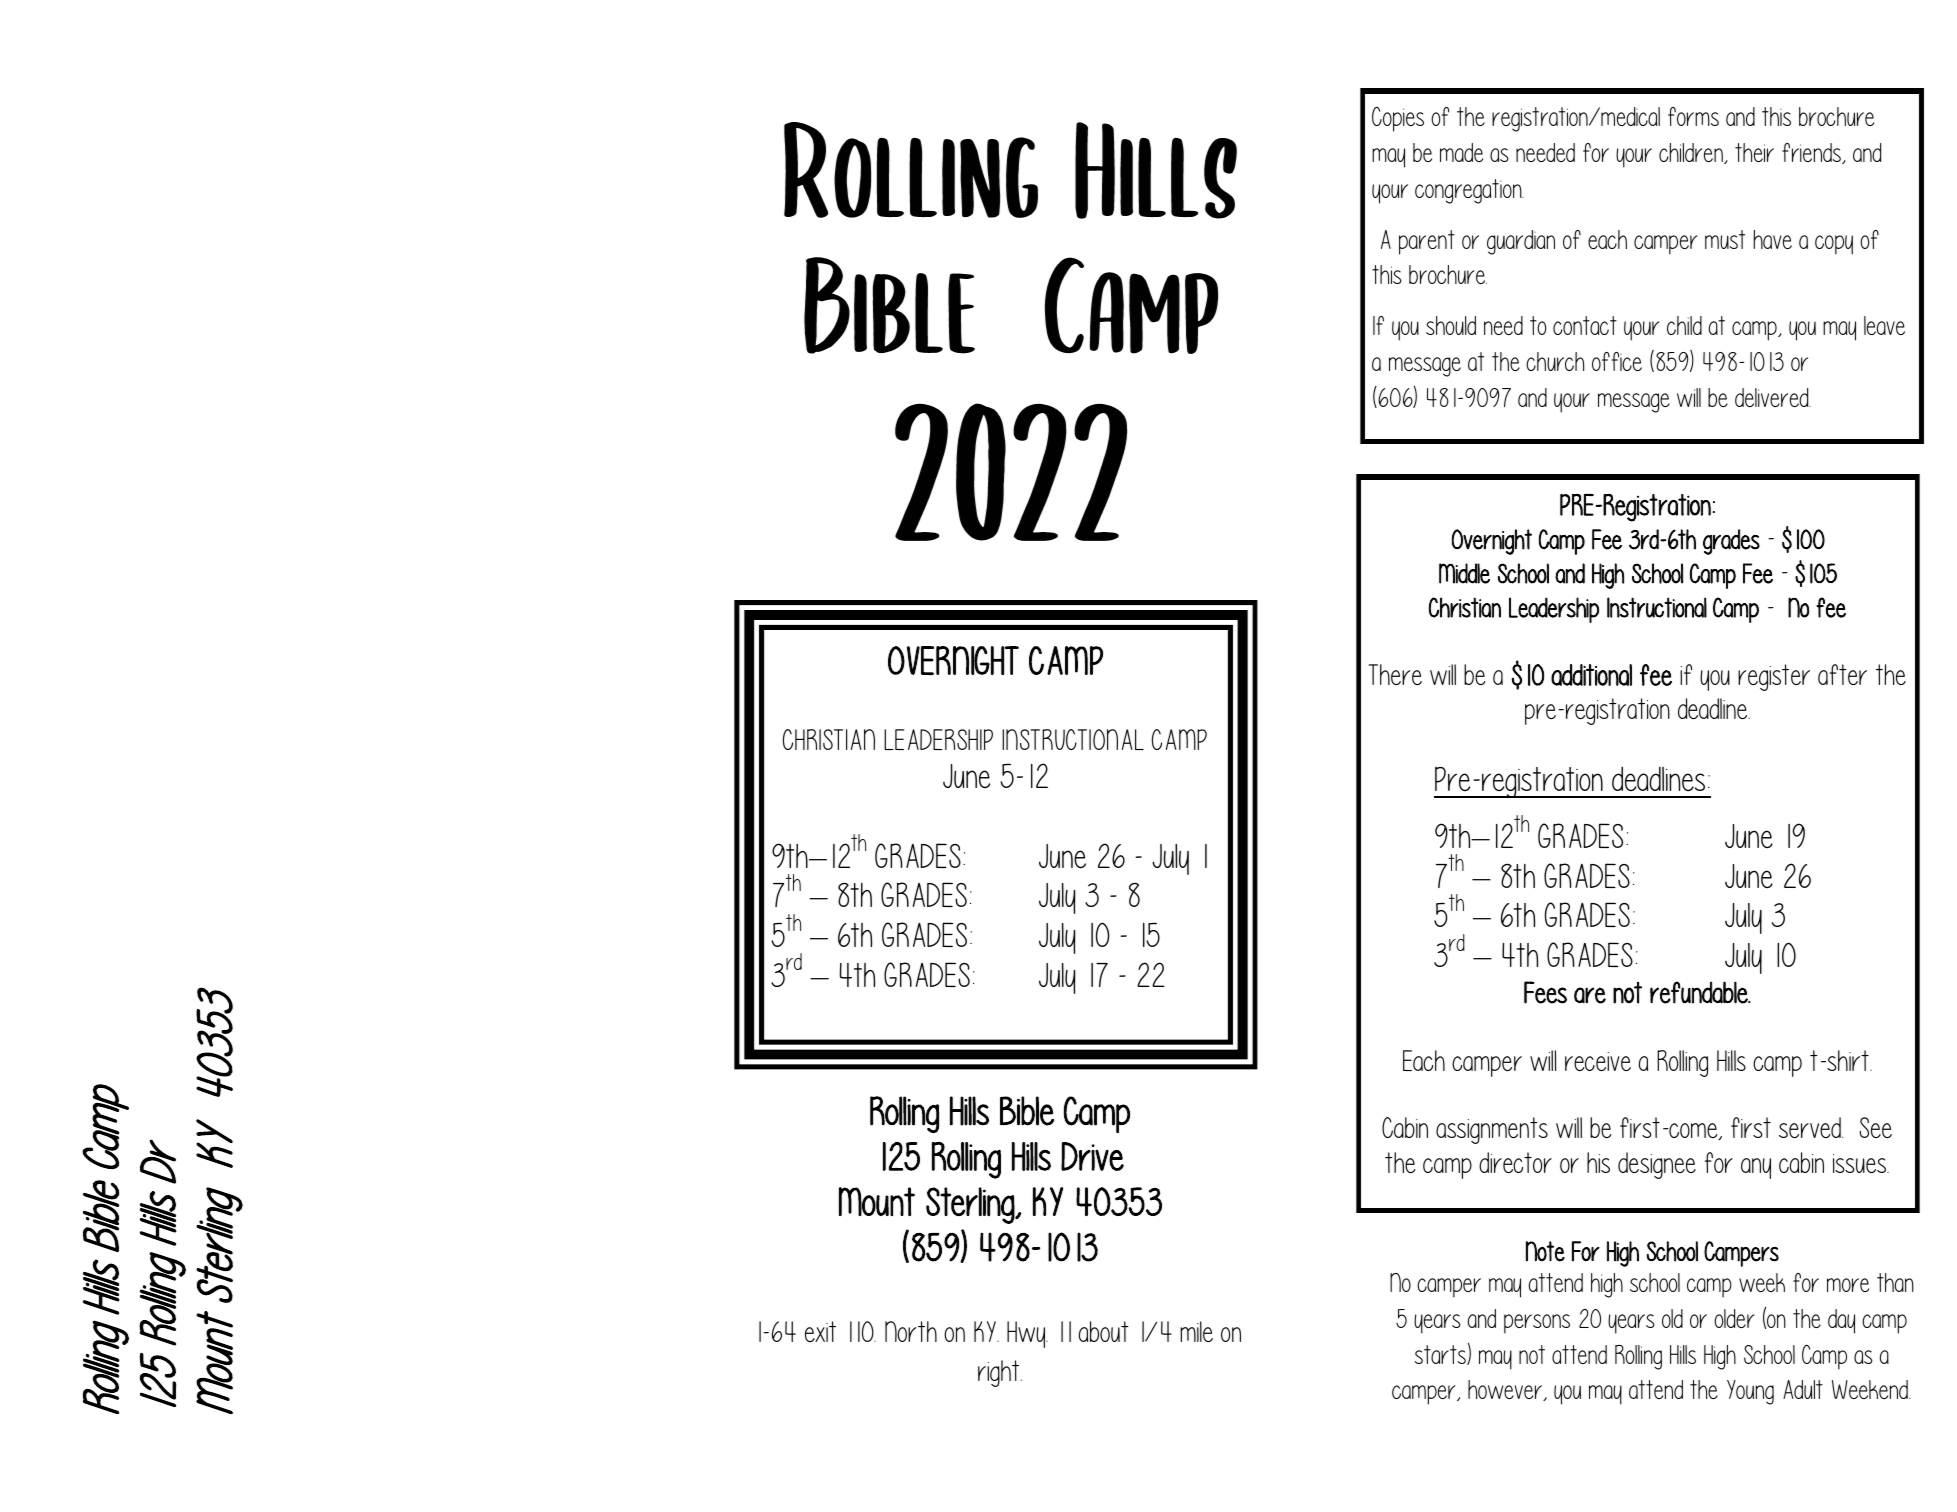 The height and width of the image is (1512, 1957). I want to click on Young, so click(1750, 1392).
